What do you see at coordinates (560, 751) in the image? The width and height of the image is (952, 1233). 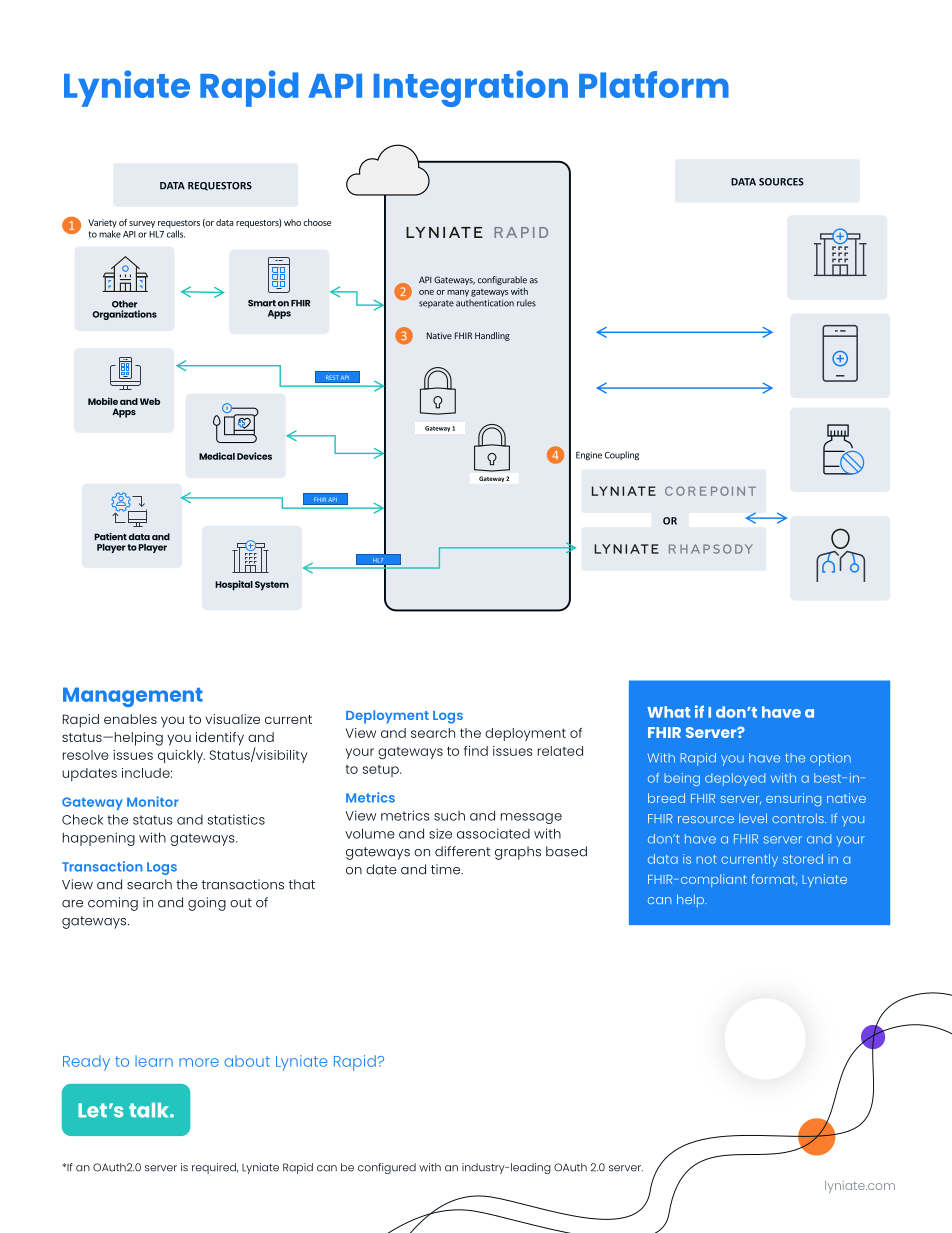 I see `related` at bounding box center [560, 751].
